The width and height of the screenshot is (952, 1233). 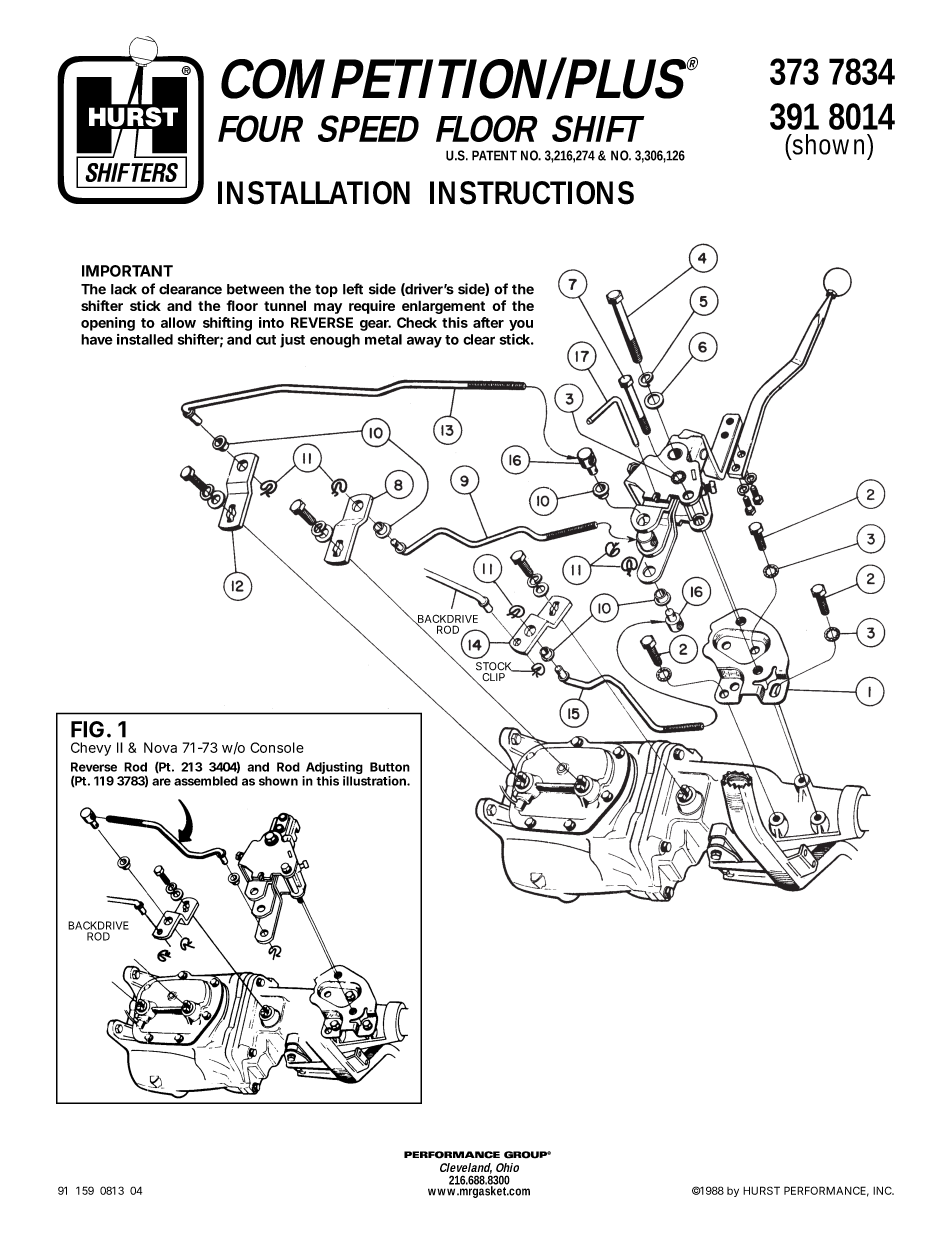 What do you see at coordinates (493, 677) in the screenshot?
I see `CLIP` at bounding box center [493, 677].
